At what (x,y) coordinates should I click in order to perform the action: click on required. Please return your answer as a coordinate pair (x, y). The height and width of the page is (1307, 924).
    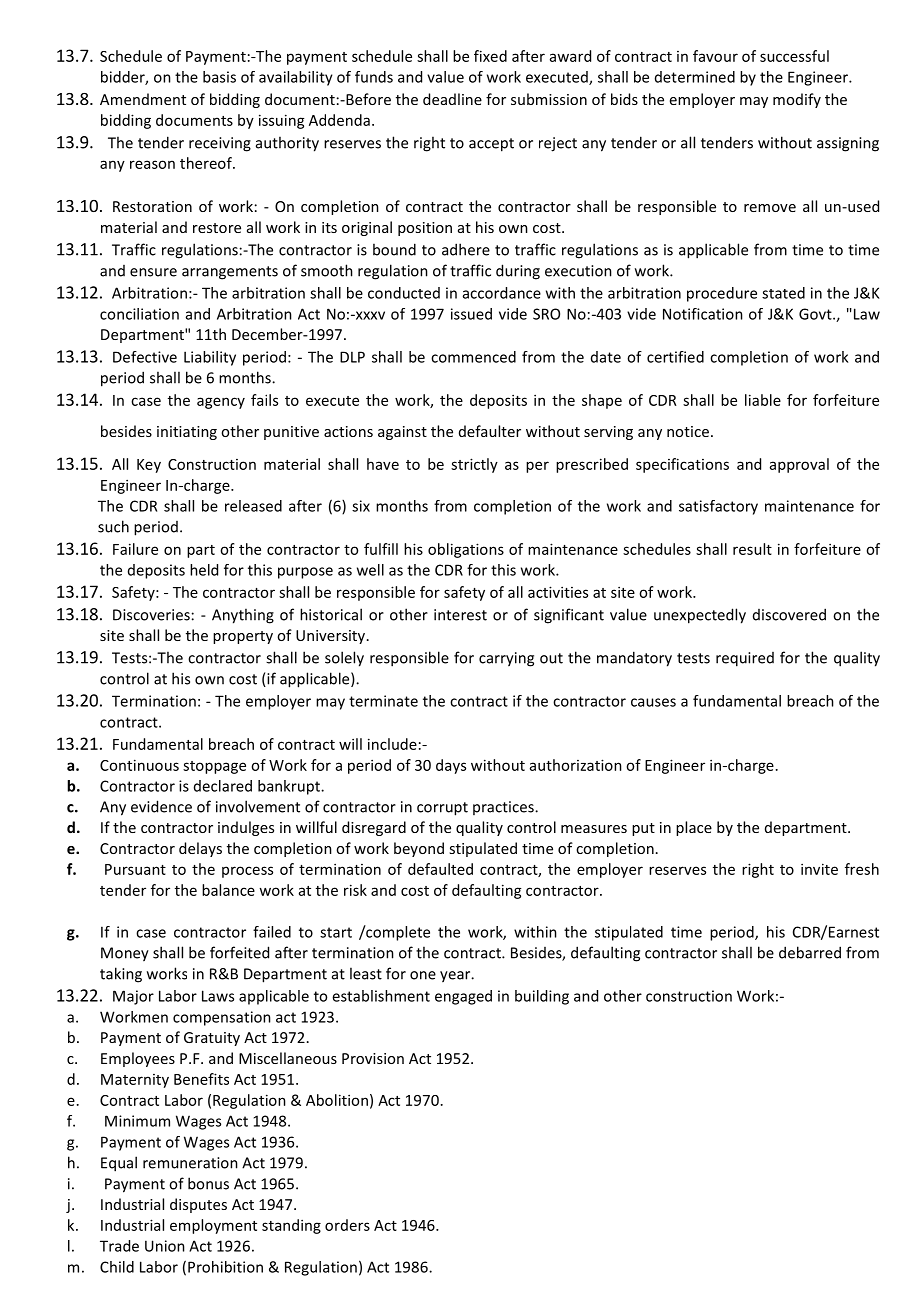
    Looking at the image, I should click on (745, 659).
